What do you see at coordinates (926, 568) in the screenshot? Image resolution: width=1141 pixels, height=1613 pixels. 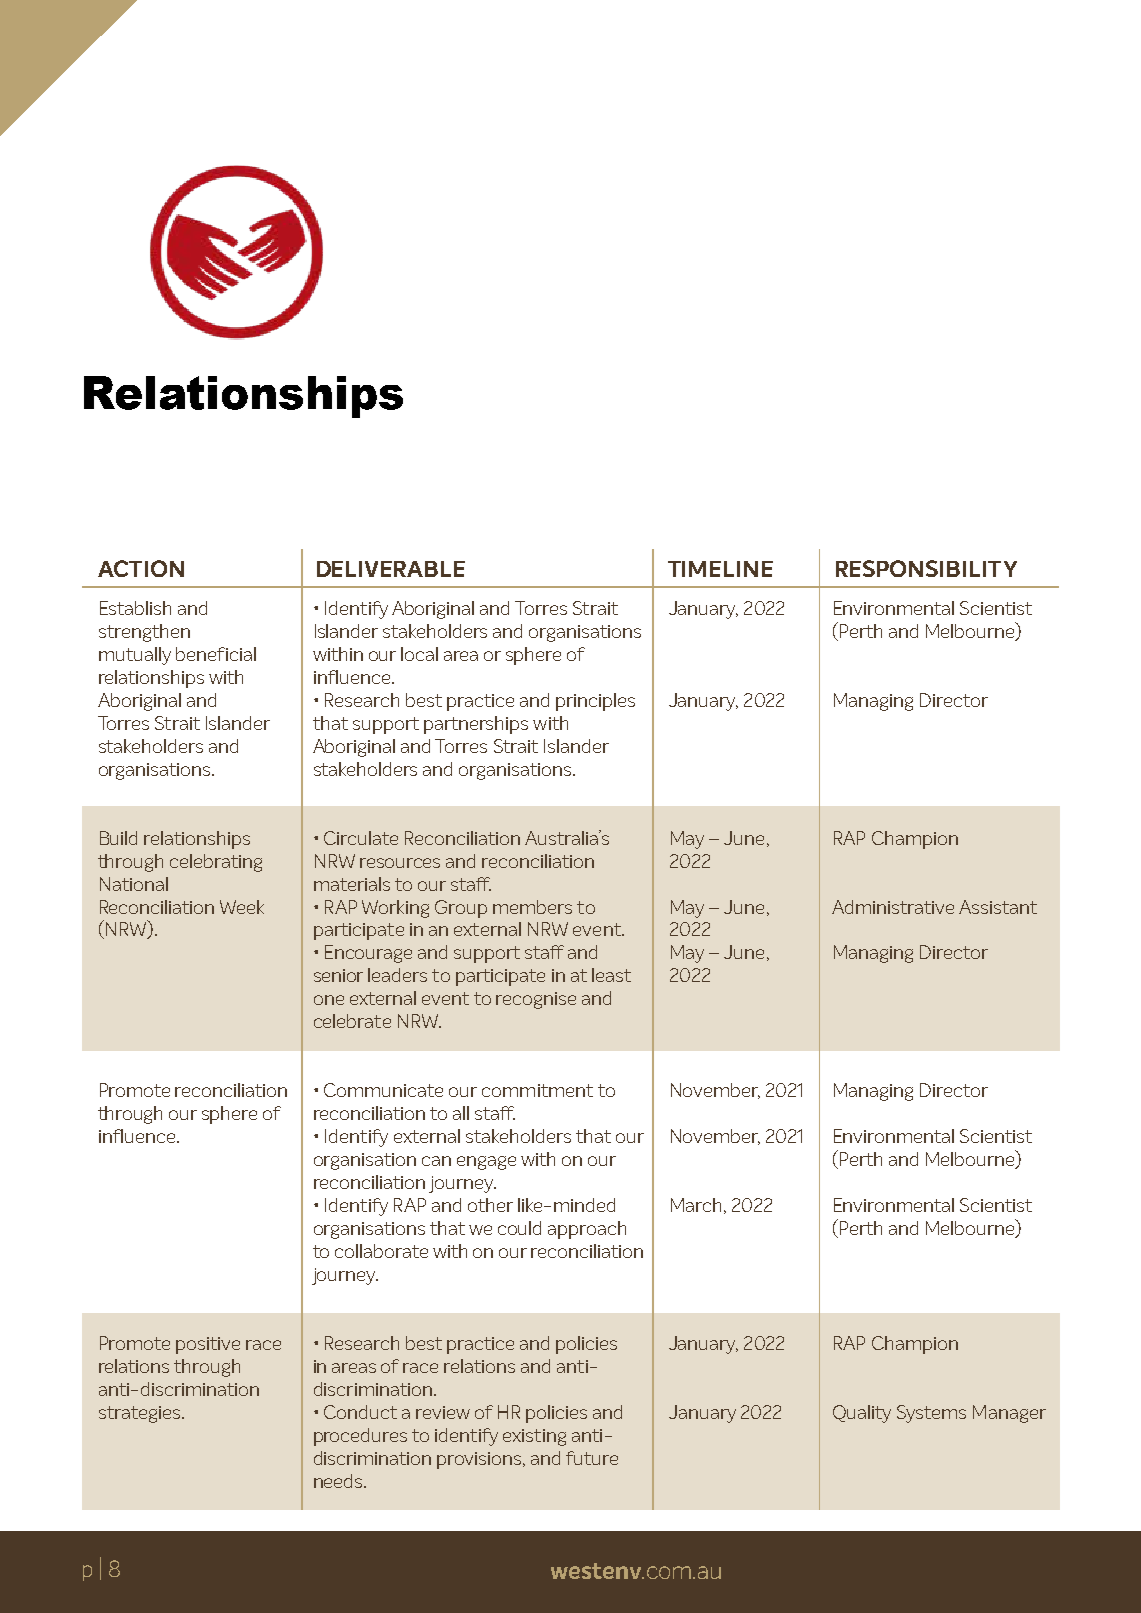 I see `RESPONSIBILITY` at bounding box center [926, 568].
